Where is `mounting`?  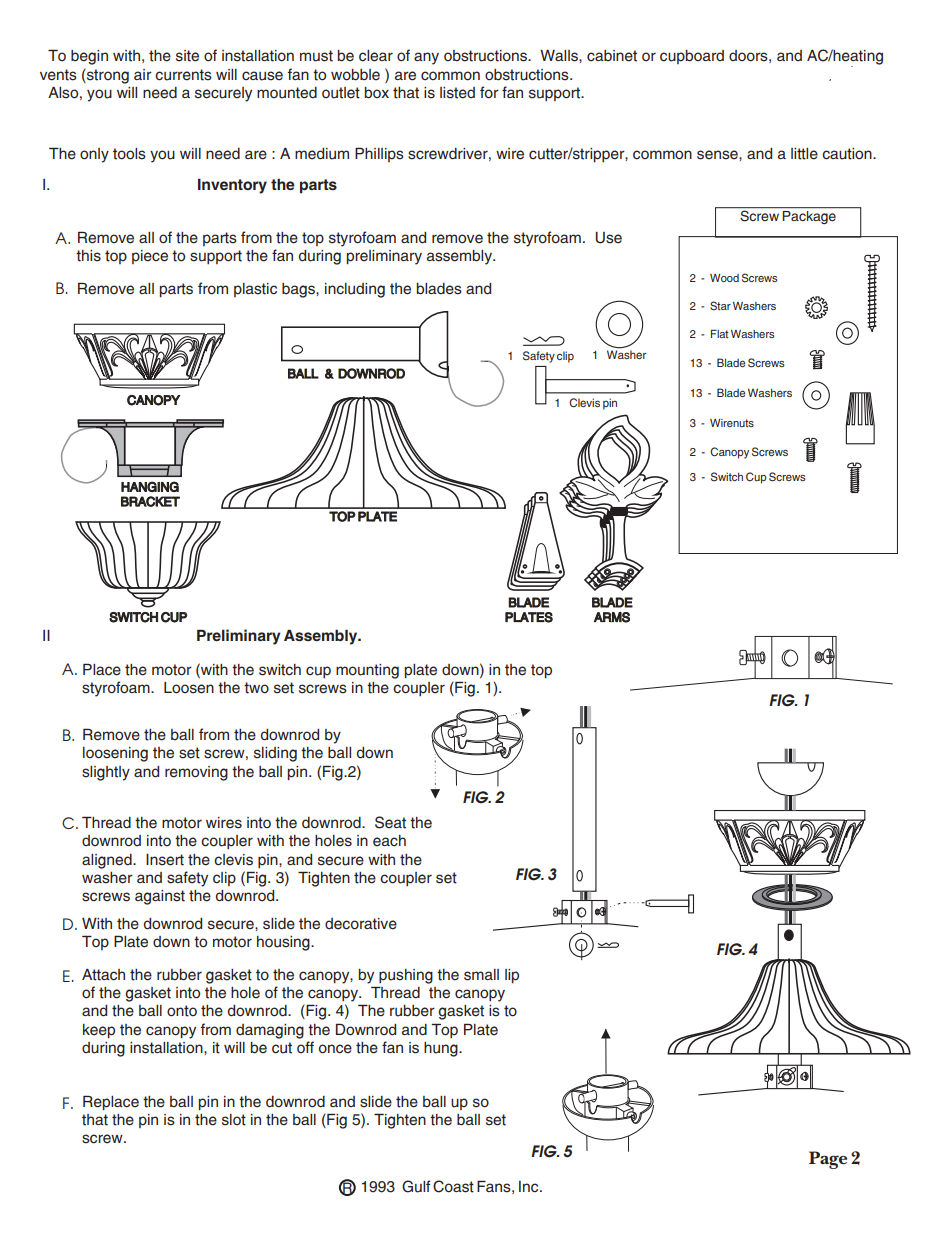
mounting is located at coordinates (367, 671).
